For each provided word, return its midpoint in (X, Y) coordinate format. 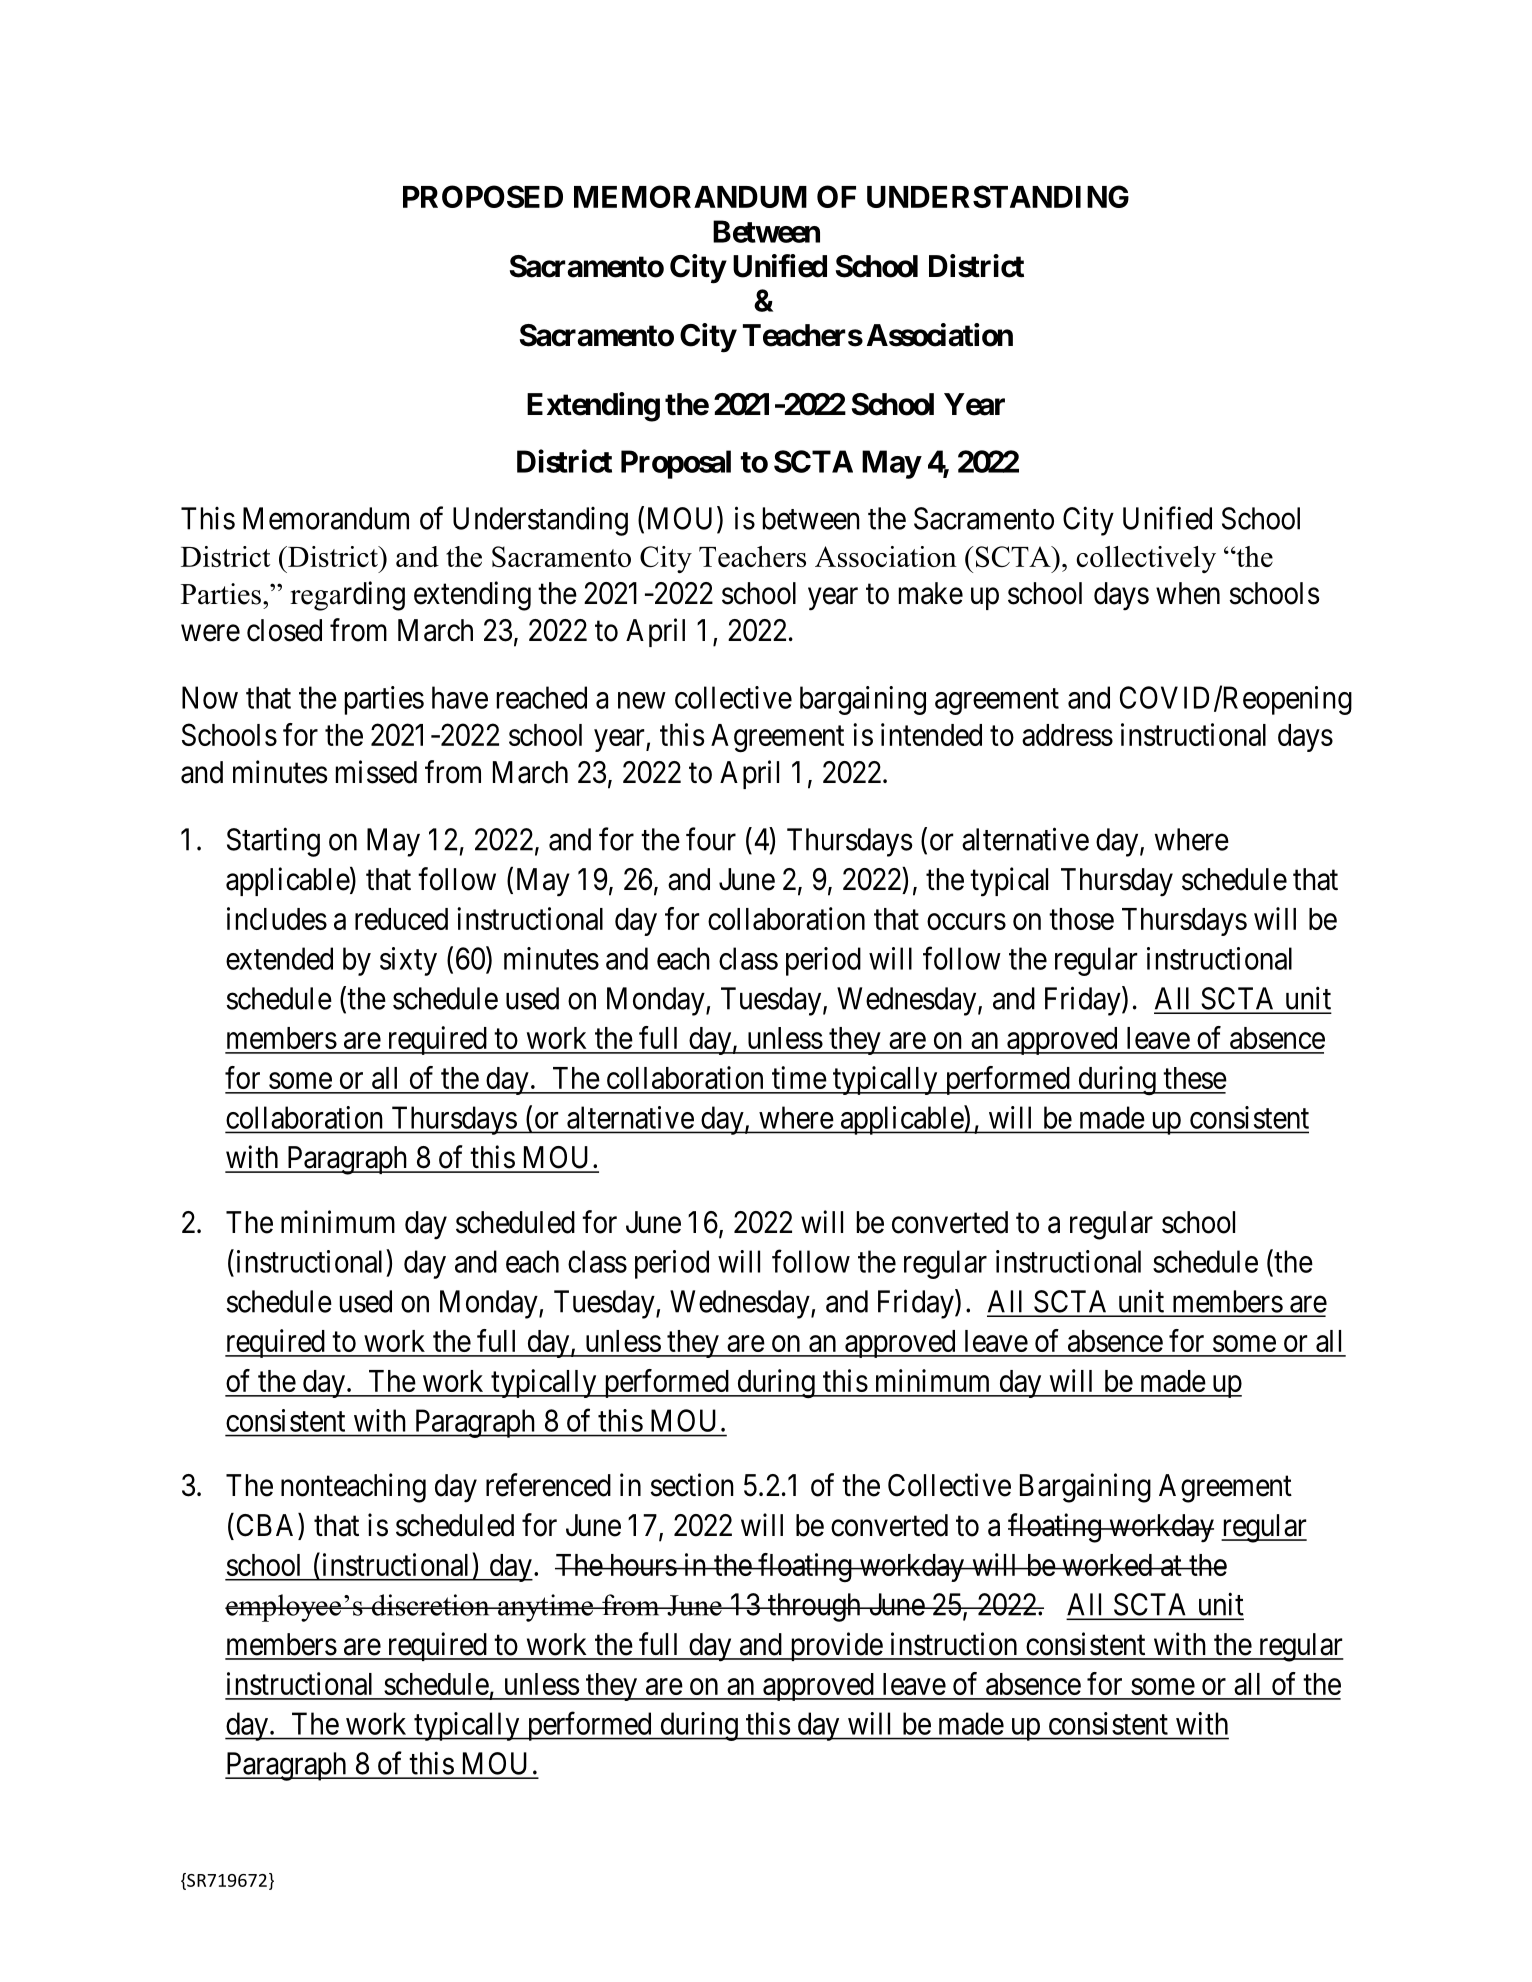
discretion (431, 1605)
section (692, 1485)
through (814, 1607)
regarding (347, 596)
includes (277, 918)
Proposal (676, 464)
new (642, 700)
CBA (268, 1525)
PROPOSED (483, 196)
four (711, 839)
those (1081, 919)
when (1188, 593)
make (931, 593)
